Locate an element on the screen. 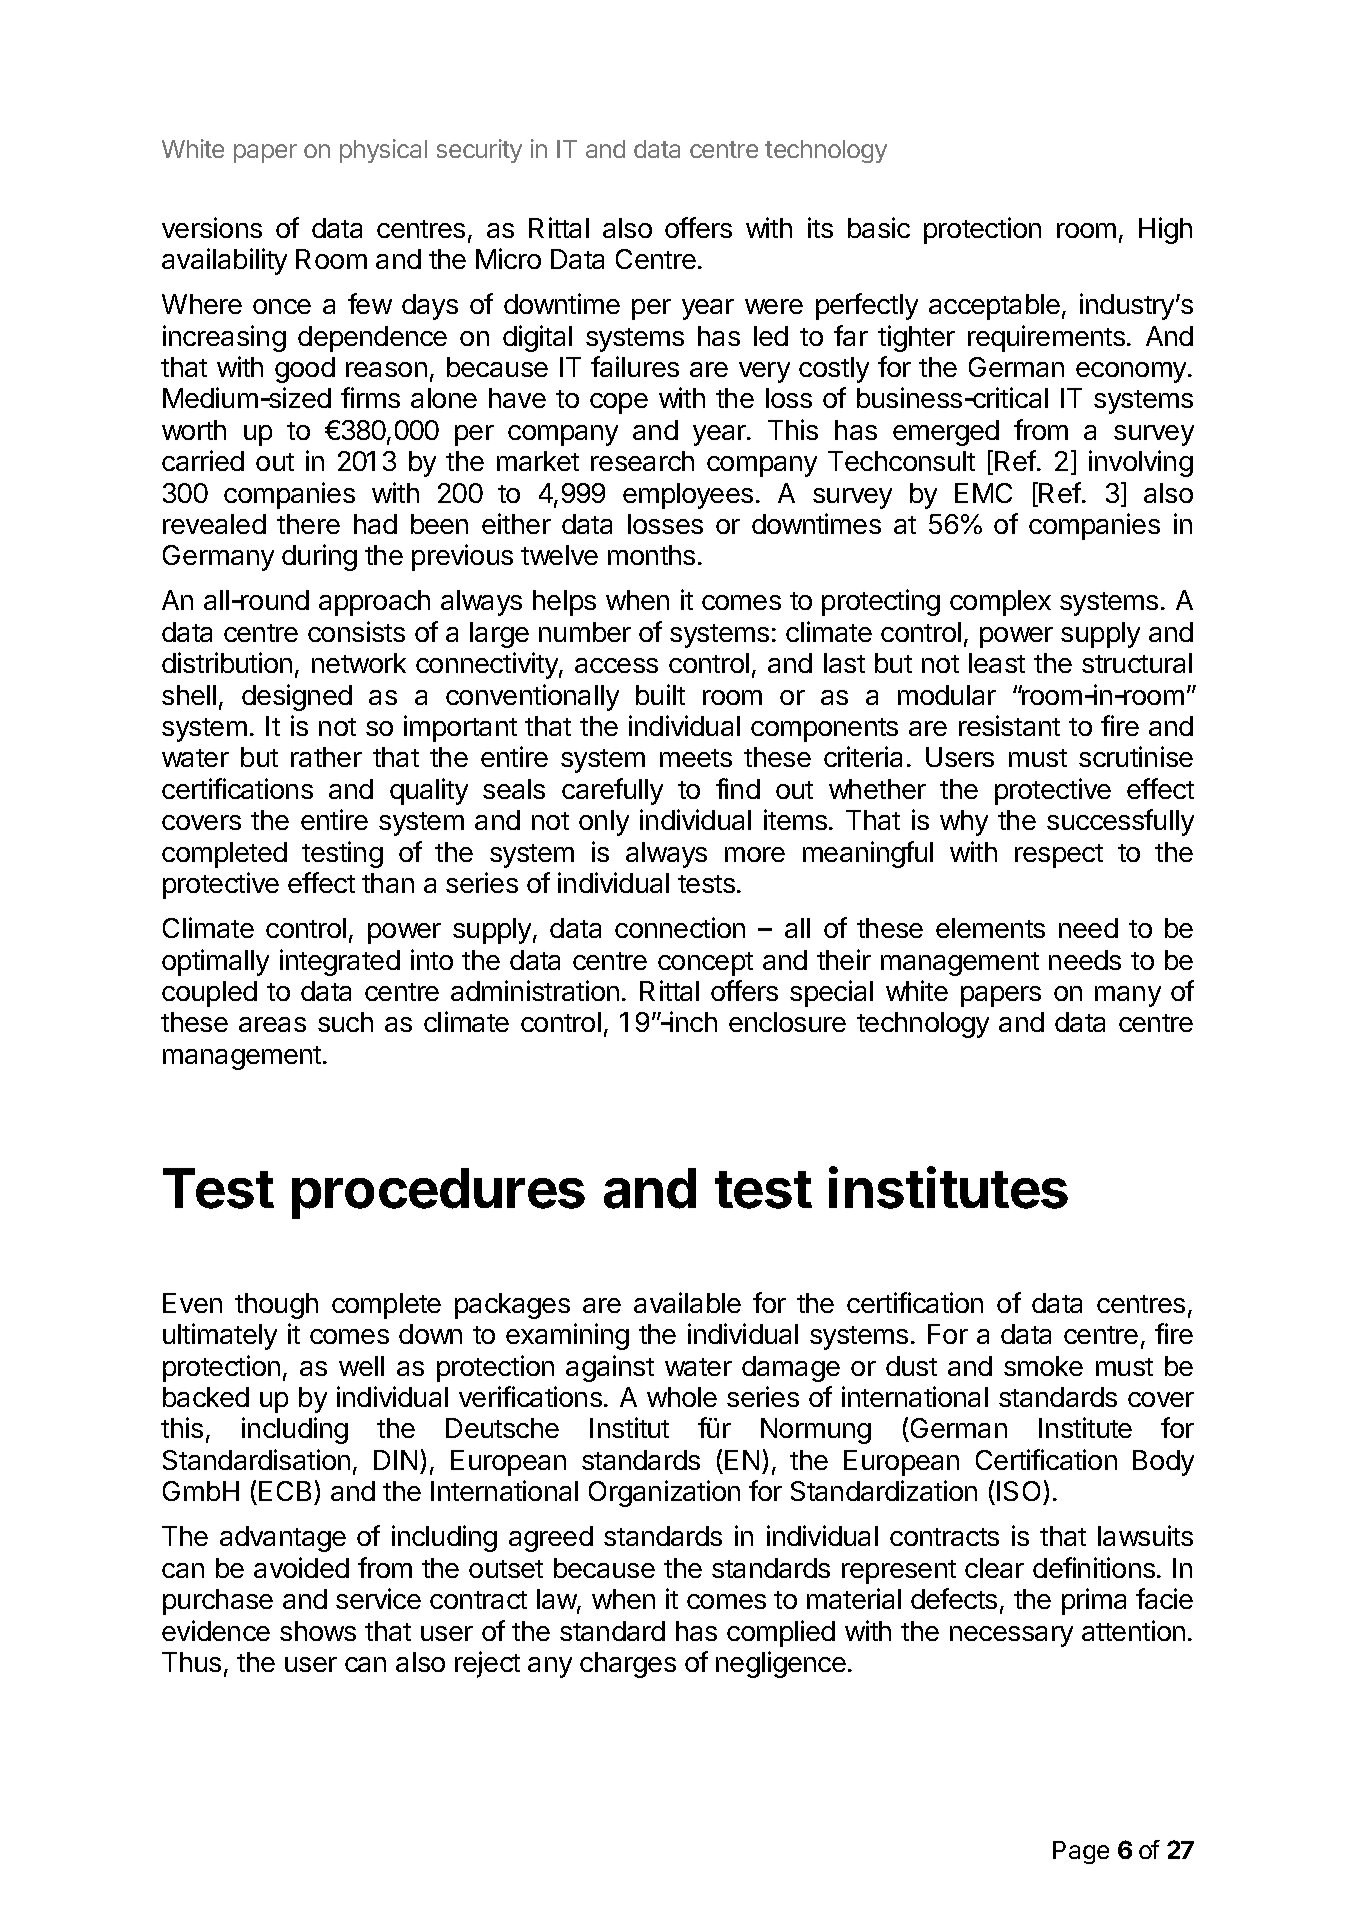  during is located at coordinates (319, 557).
